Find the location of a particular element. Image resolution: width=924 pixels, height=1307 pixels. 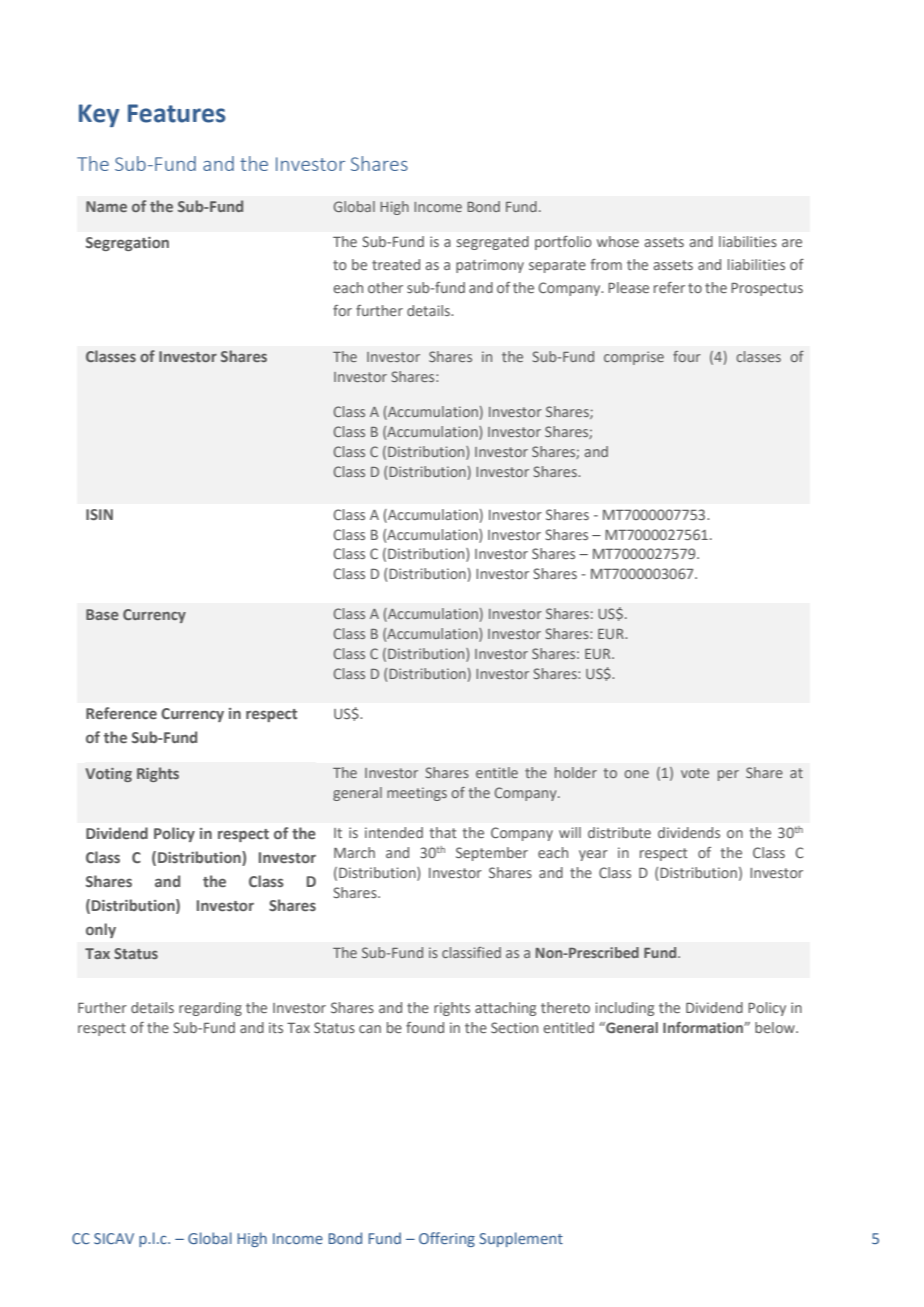

segregated is located at coordinates (493, 243).
